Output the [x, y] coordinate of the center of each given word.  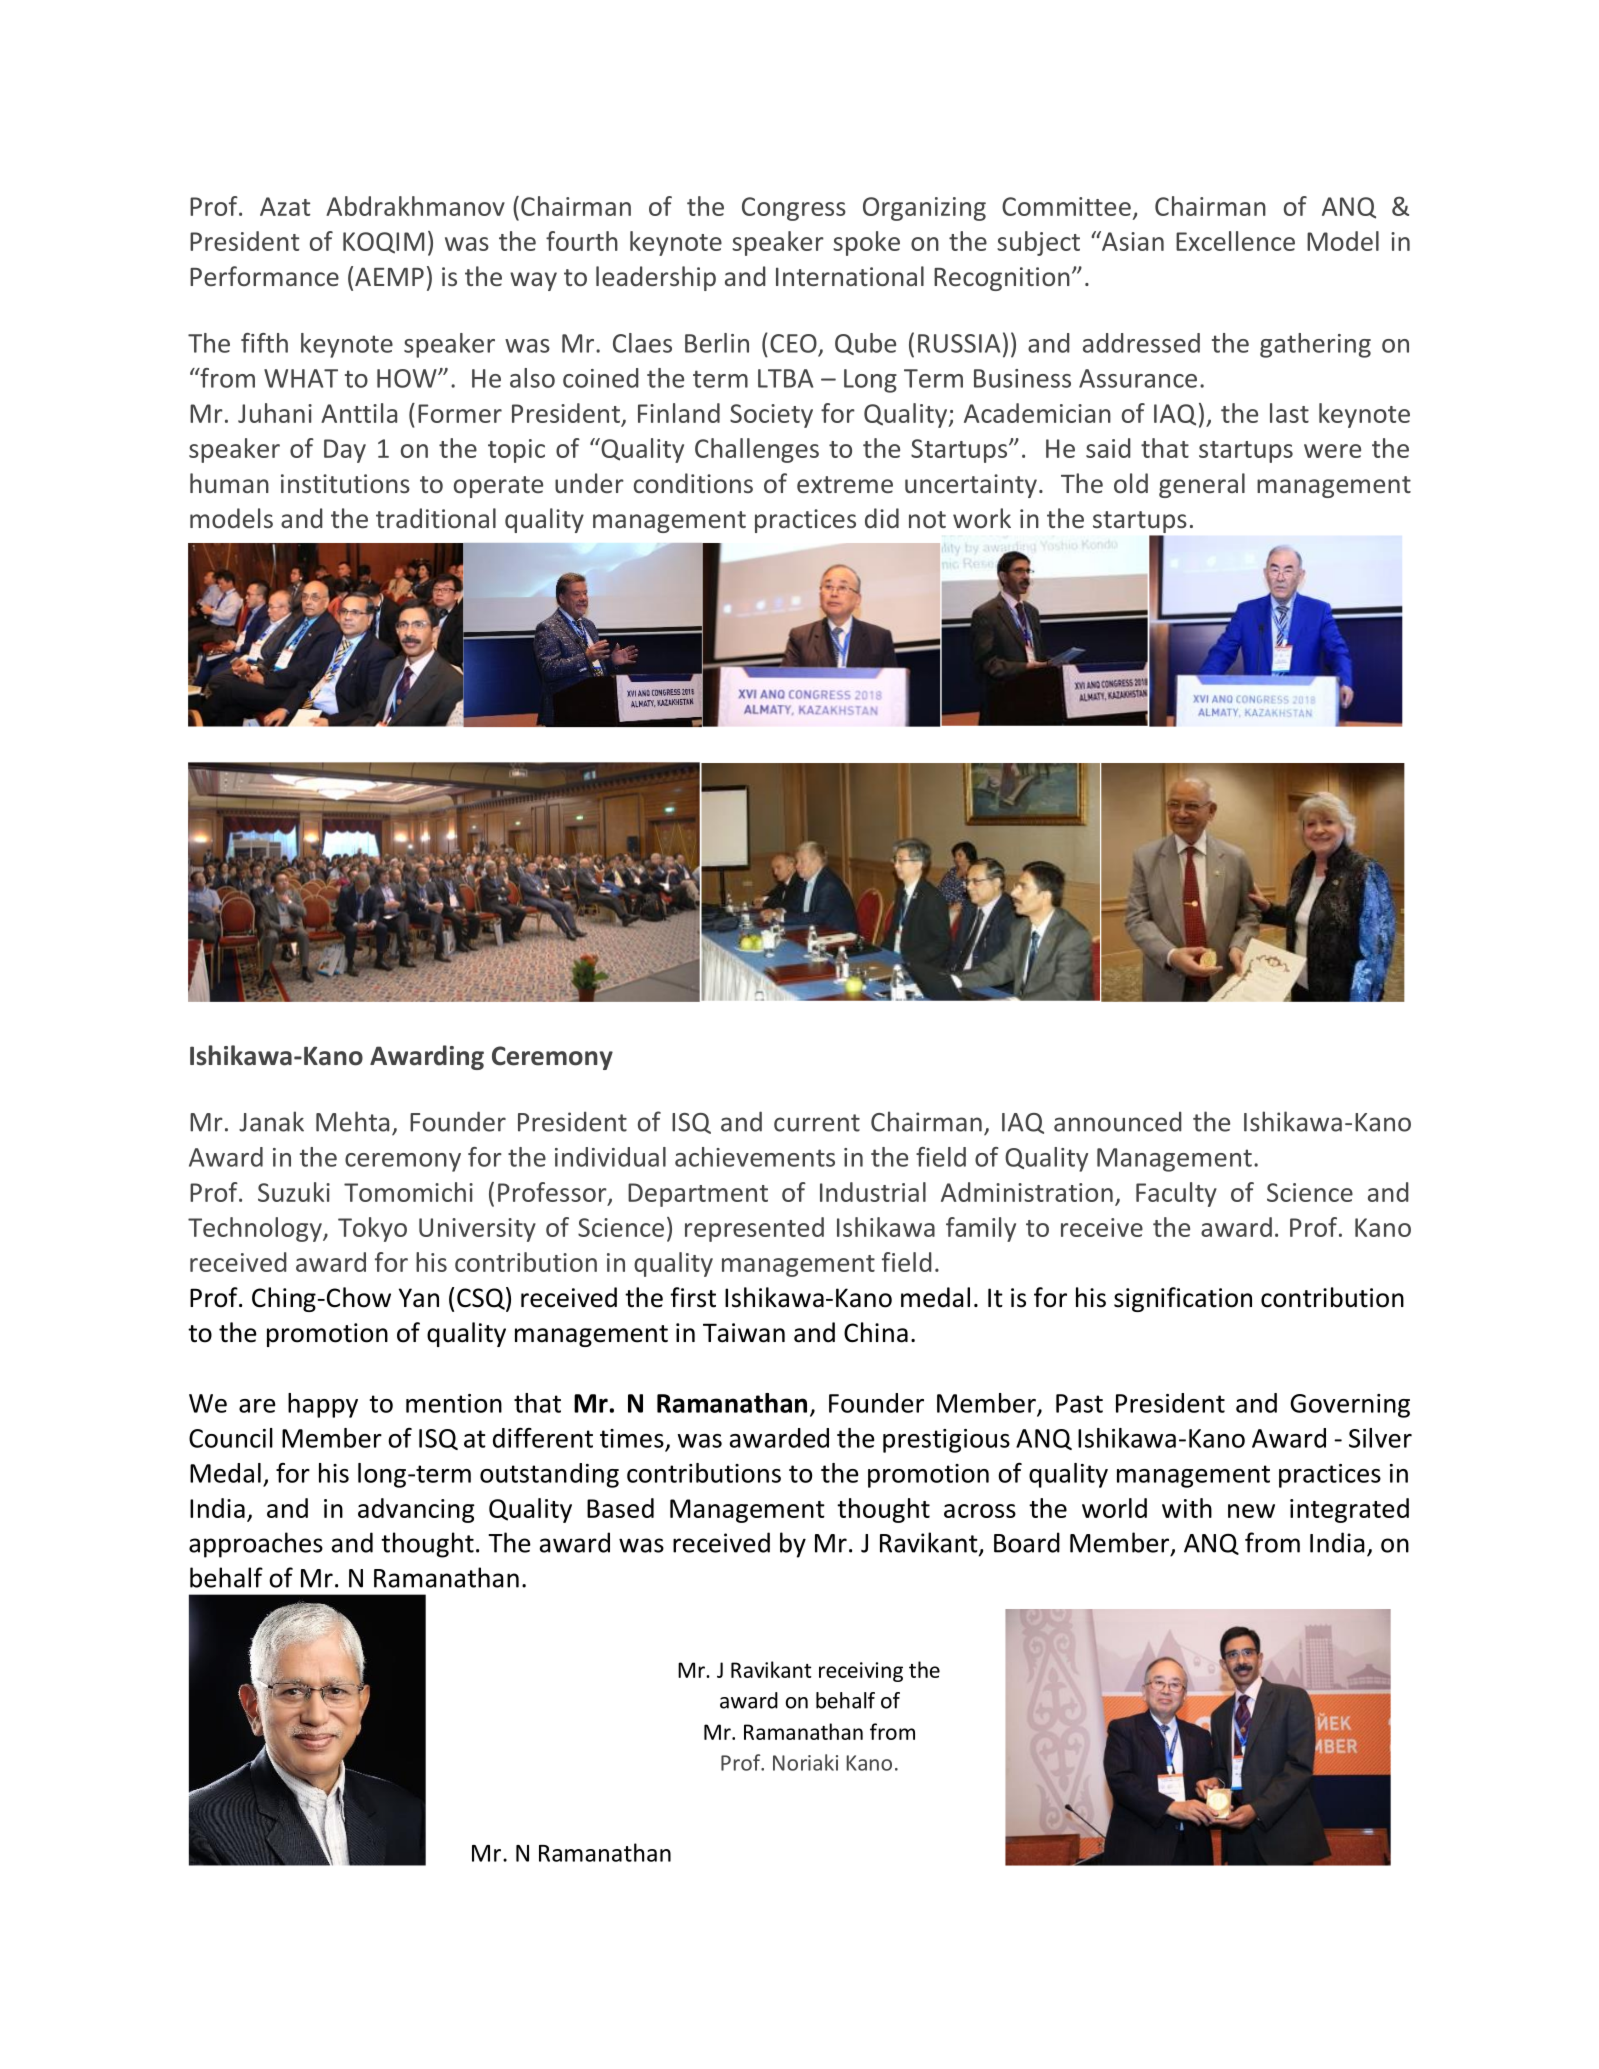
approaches [256, 1545]
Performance [264, 276]
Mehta [352, 1121]
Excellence [1235, 241]
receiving [861, 1672]
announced [1118, 1121]
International [850, 276]
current [817, 1123]
